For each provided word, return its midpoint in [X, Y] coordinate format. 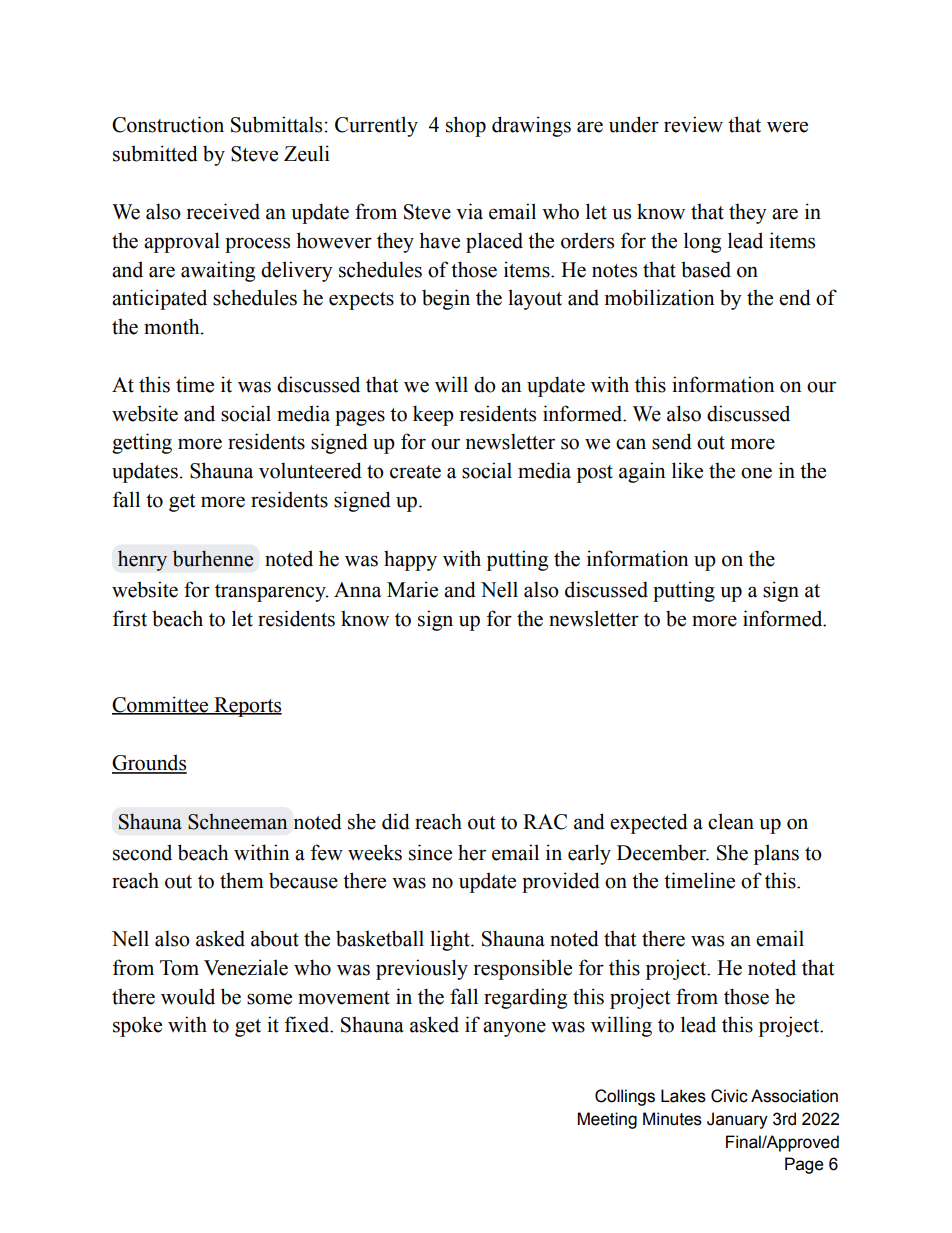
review [693, 124]
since [430, 852]
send [672, 441]
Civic [729, 1096]
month [173, 326]
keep [433, 415]
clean [731, 821]
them [242, 880]
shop [466, 126]
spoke [137, 1026]
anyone [514, 1029]
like [687, 470]
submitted [155, 153]
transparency [271, 593]
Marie [412, 589]
